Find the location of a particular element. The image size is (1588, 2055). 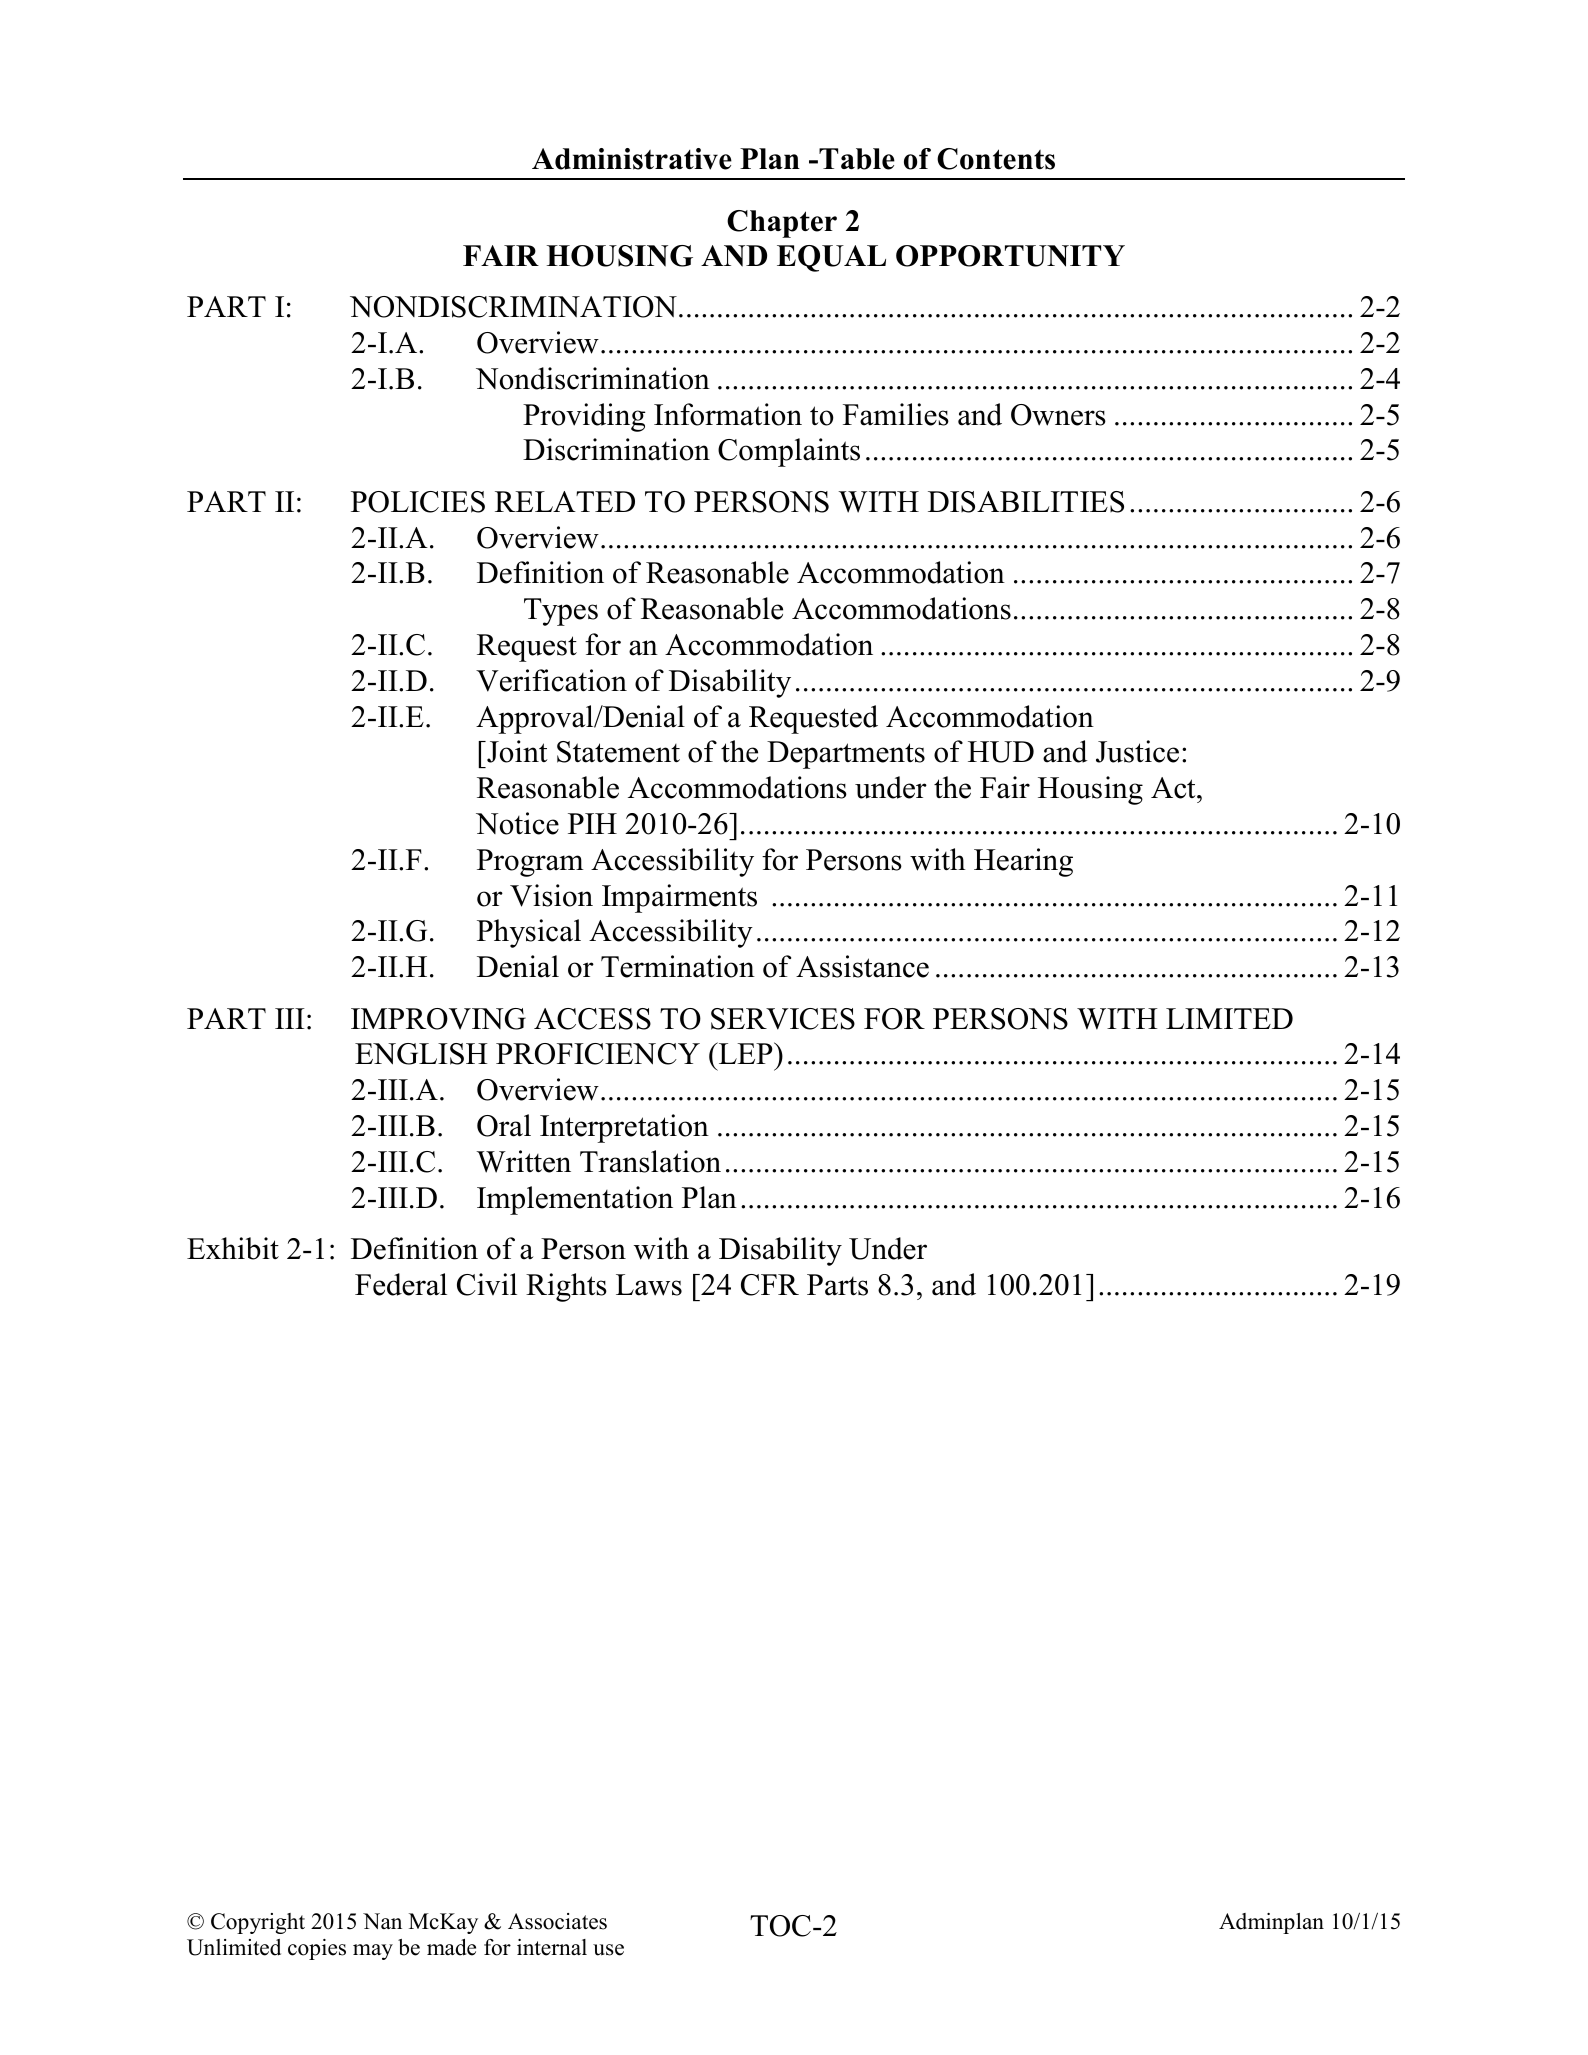

Administrative is located at coordinates (632, 159).
